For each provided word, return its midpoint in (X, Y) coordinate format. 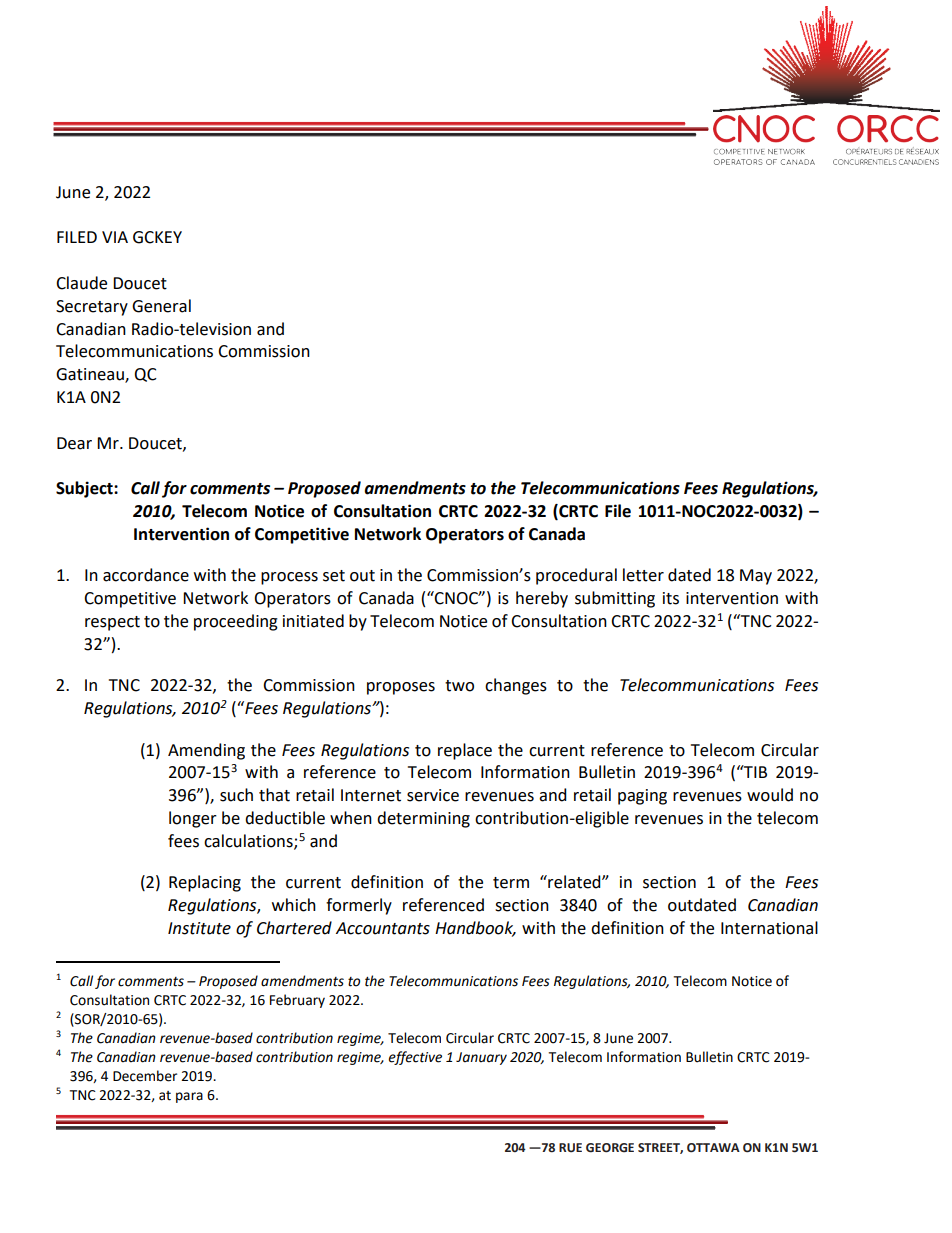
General (161, 306)
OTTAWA (713, 1148)
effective (415, 1058)
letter (643, 575)
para (189, 1097)
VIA (115, 237)
